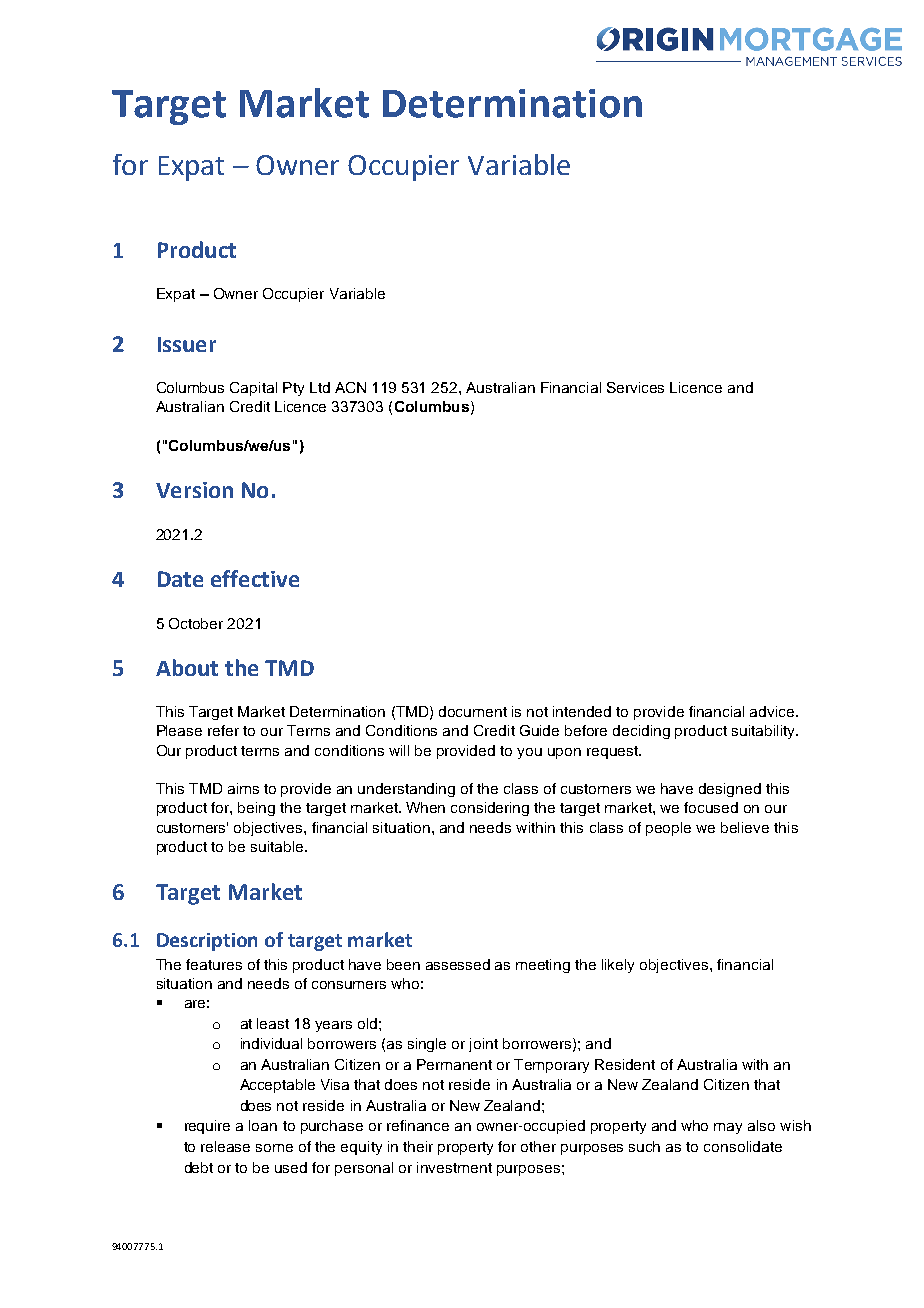 The width and height of the document is (924, 1308). What do you see at coordinates (253, 389) in the document?
I see `Capital` at bounding box center [253, 389].
